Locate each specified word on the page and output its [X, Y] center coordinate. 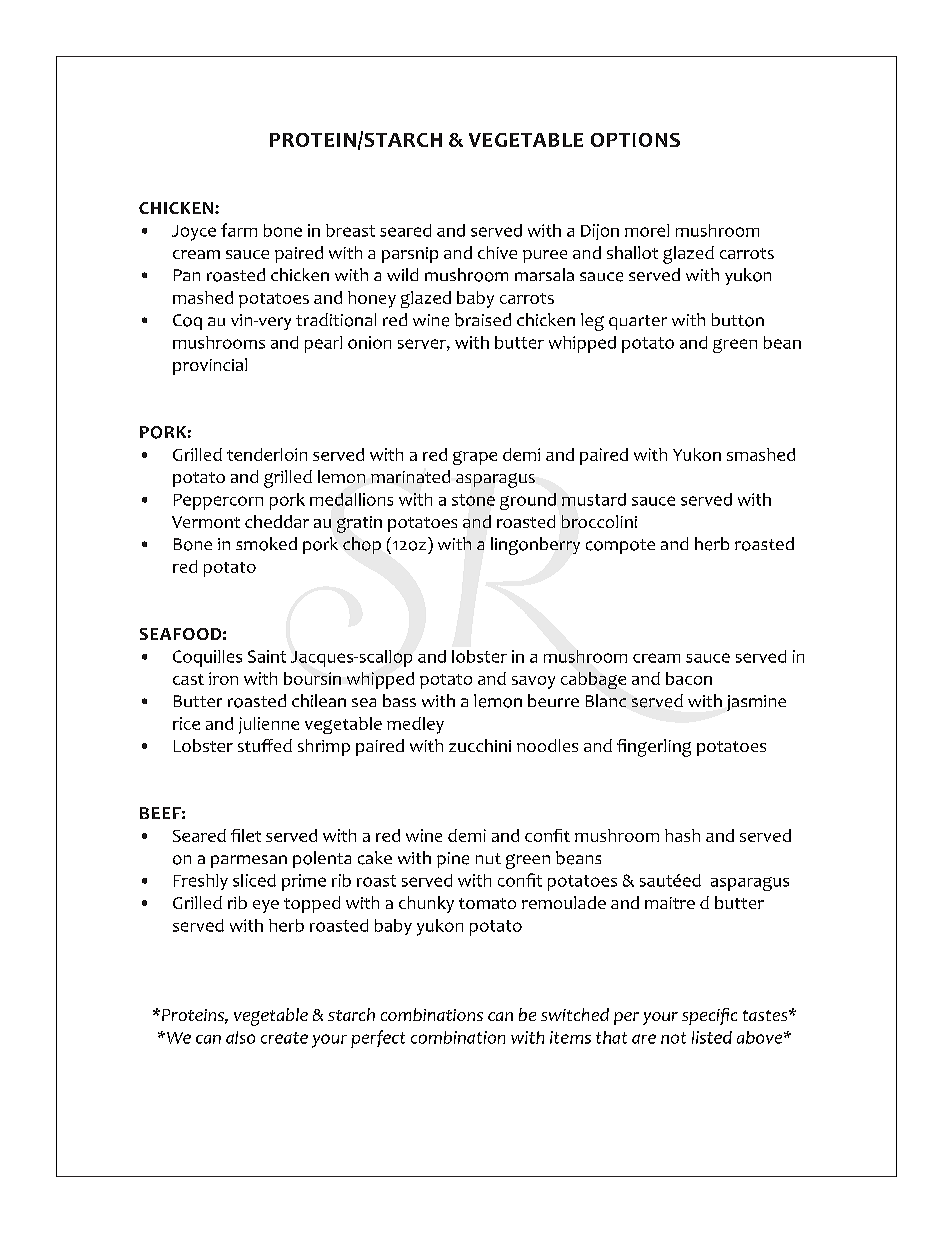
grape [475, 458]
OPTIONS [635, 140]
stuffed [265, 745]
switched [575, 1014]
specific [709, 1016]
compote [620, 546]
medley [415, 725]
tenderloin [267, 454]
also [240, 1037]
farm [239, 230]
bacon [689, 678]
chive [497, 252]
